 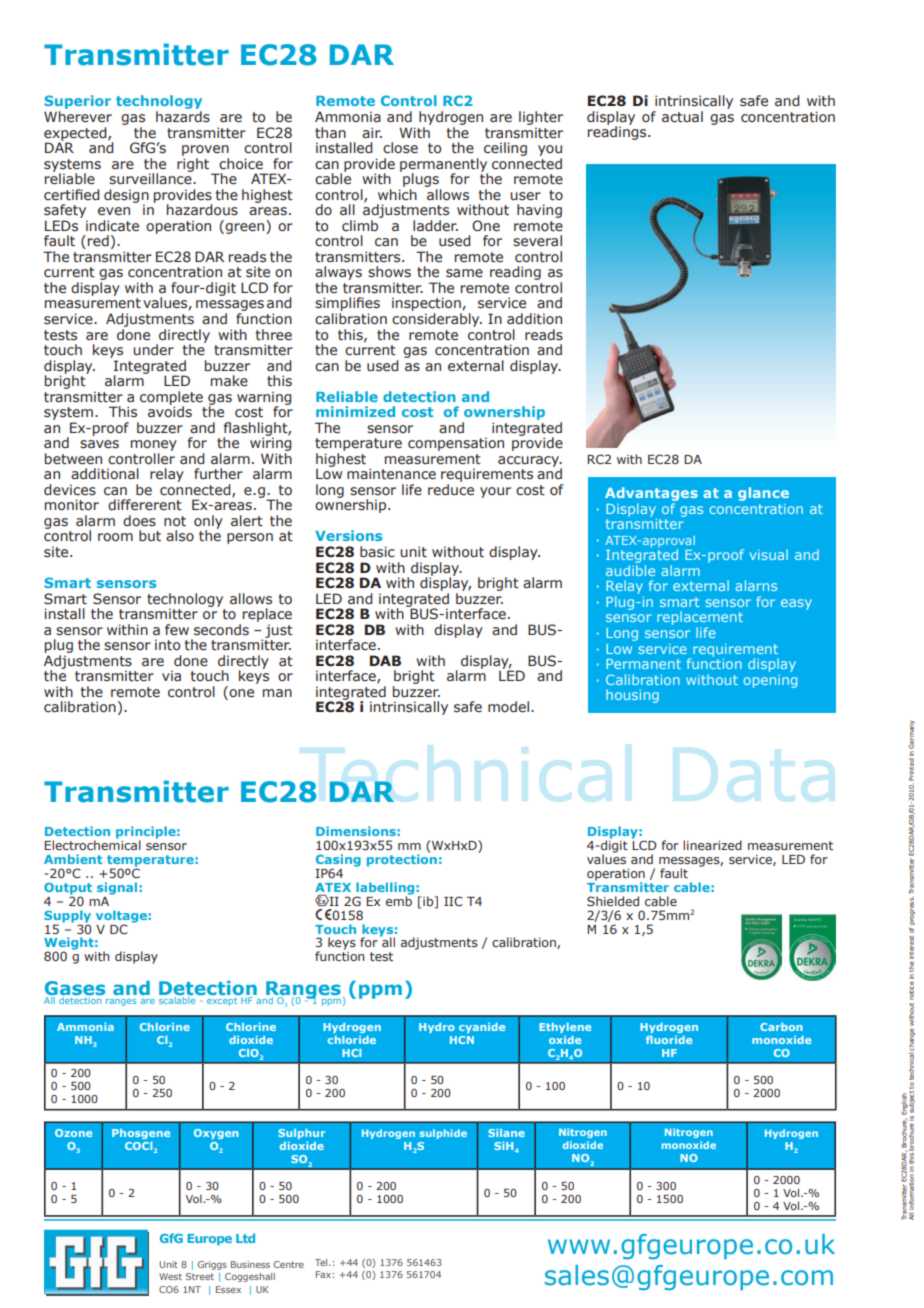 I want to click on glance, so click(x=763, y=494).
